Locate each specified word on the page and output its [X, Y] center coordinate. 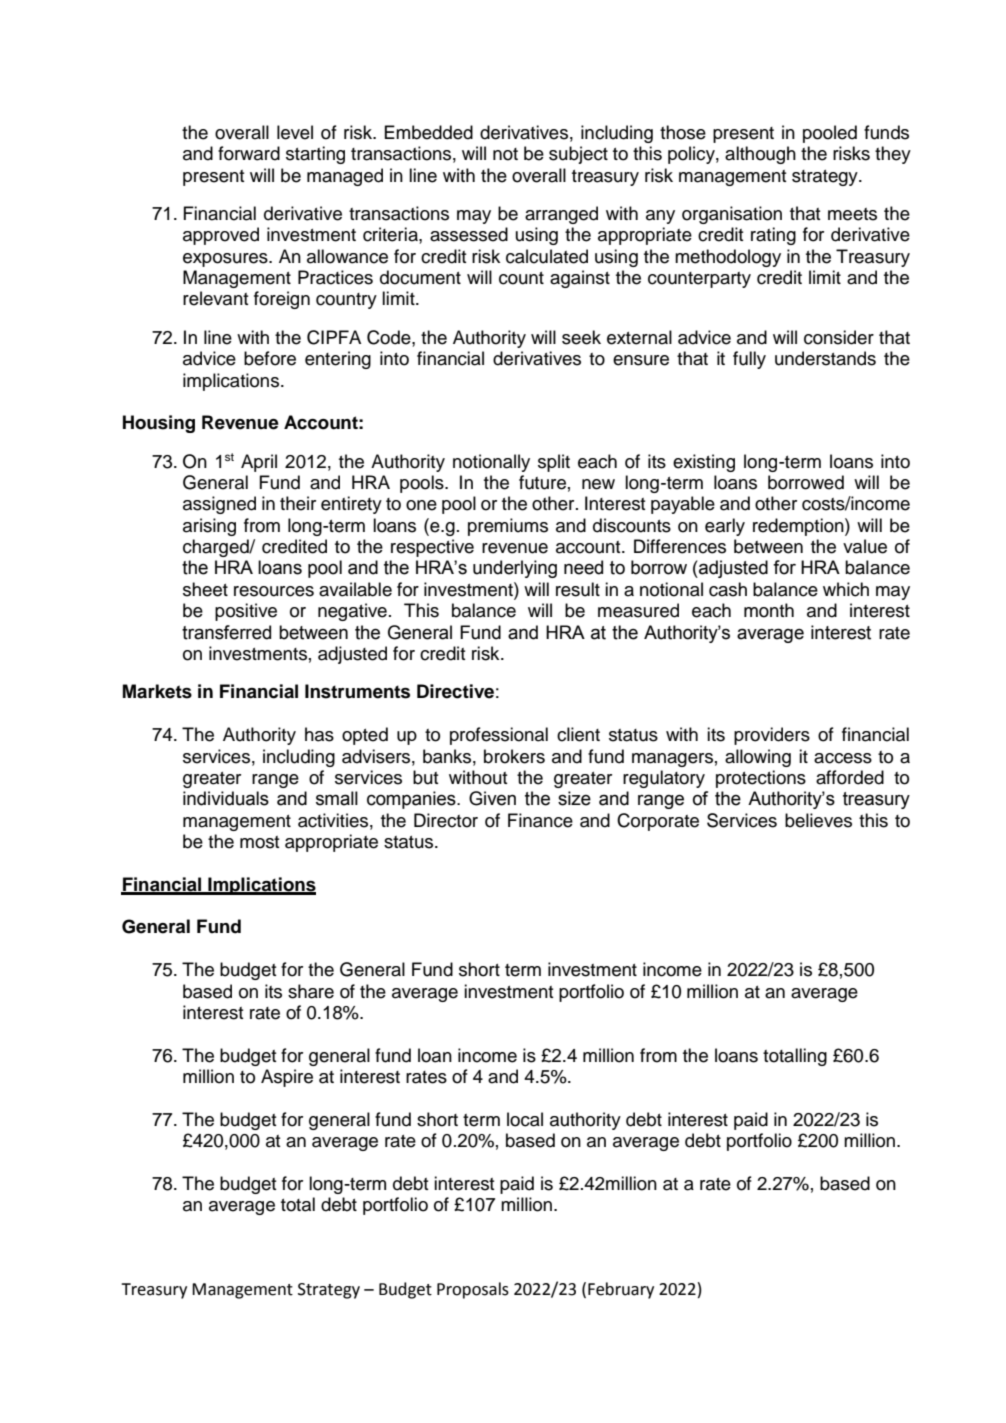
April [259, 463]
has [319, 734]
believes [818, 820]
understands [825, 358]
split [554, 463]
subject [578, 155]
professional [499, 736]
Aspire [287, 1078]
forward [249, 153]
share [311, 991]
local [525, 1119]
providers [772, 736]
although [760, 155]
